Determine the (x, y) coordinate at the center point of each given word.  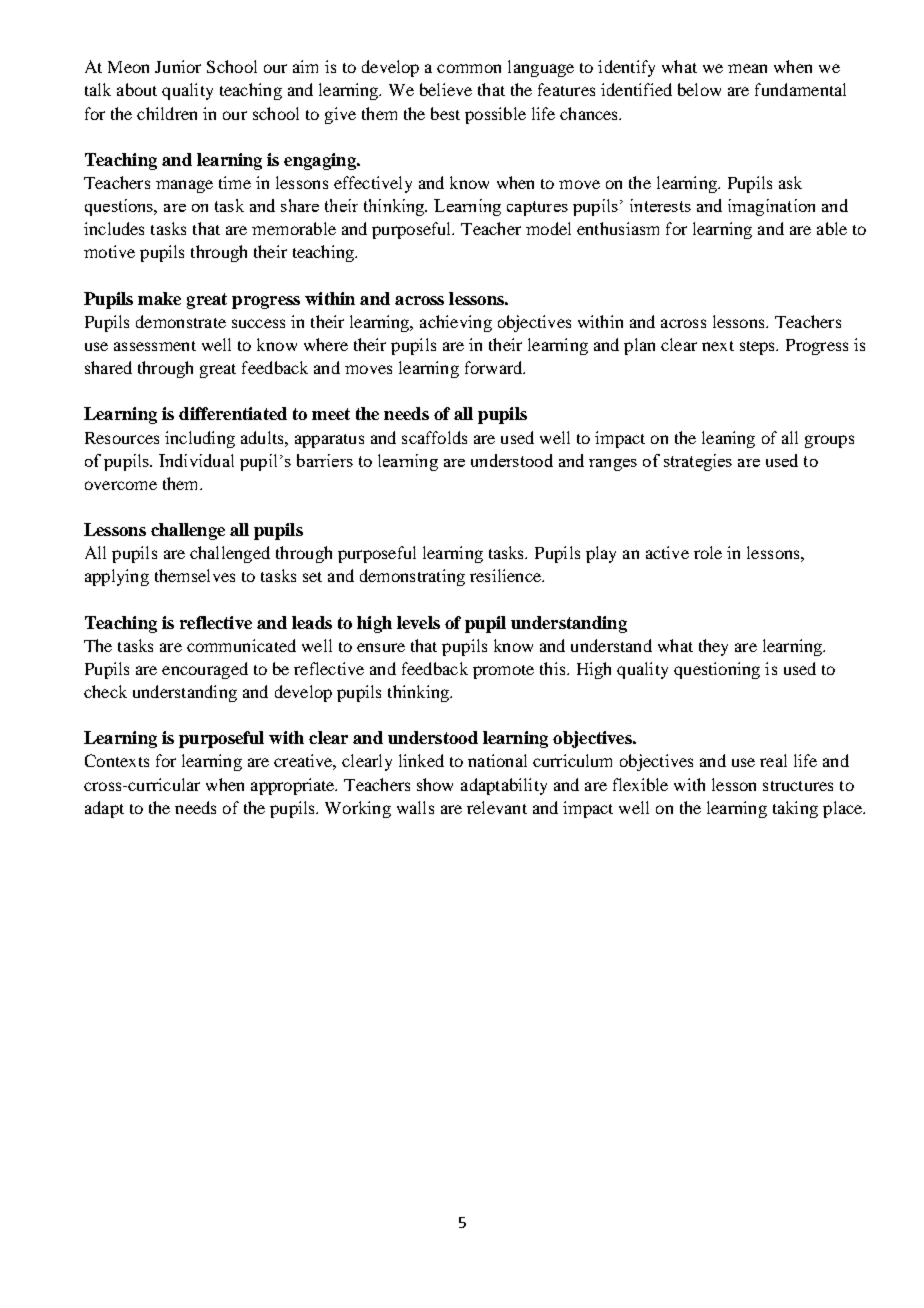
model (548, 228)
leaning (728, 439)
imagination (771, 207)
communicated (241, 645)
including (200, 439)
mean (747, 68)
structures (798, 786)
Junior (178, 66)
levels (418, 622)
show (435, 784)
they (713, 647)
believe (446, 89)
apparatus (329, 441)
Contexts (117, 760)
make (159, 298)
